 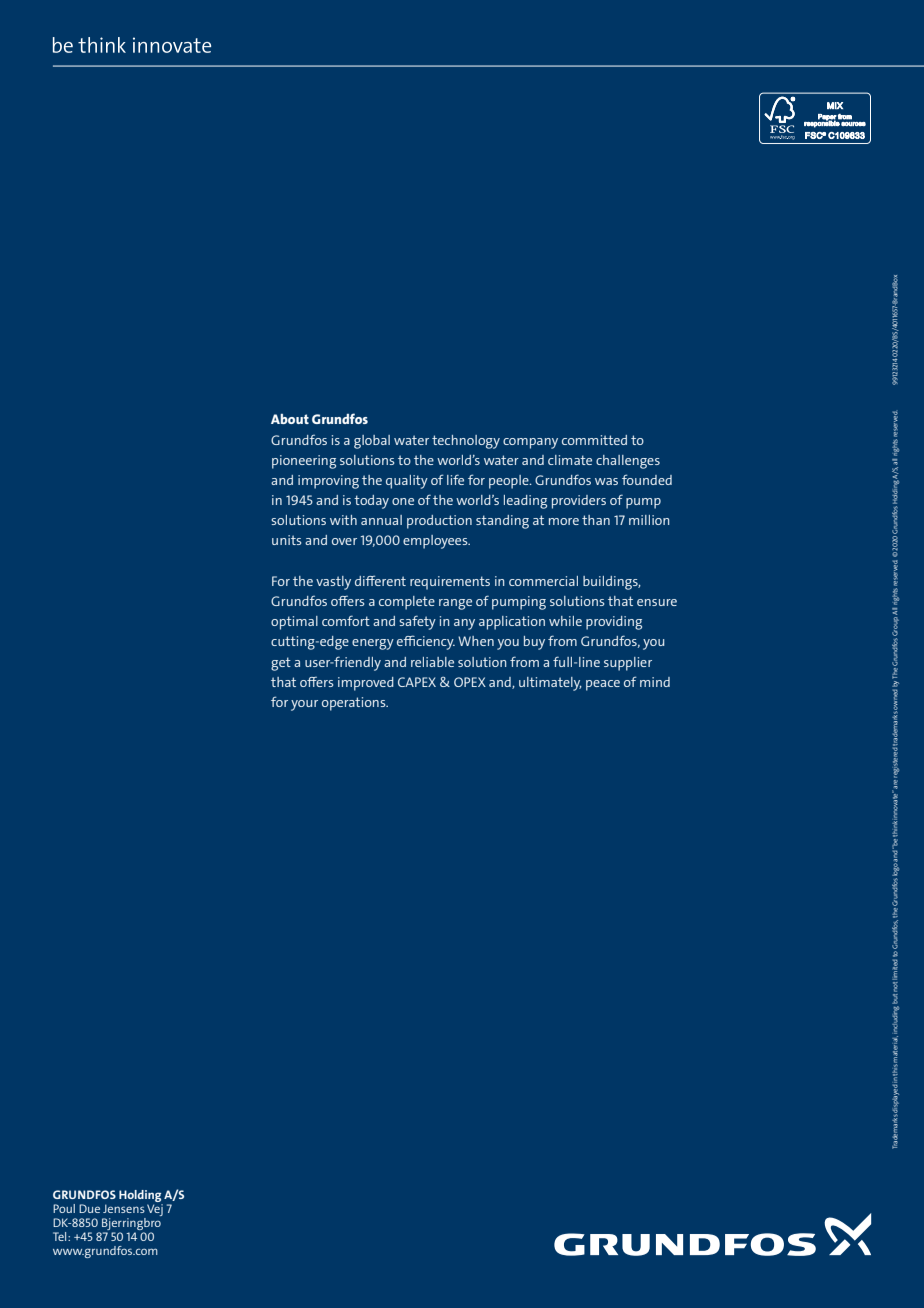 What do you see at coordinates (603, 685) in the screenshot?
I see `peace` at bounding box center [603, 685].
